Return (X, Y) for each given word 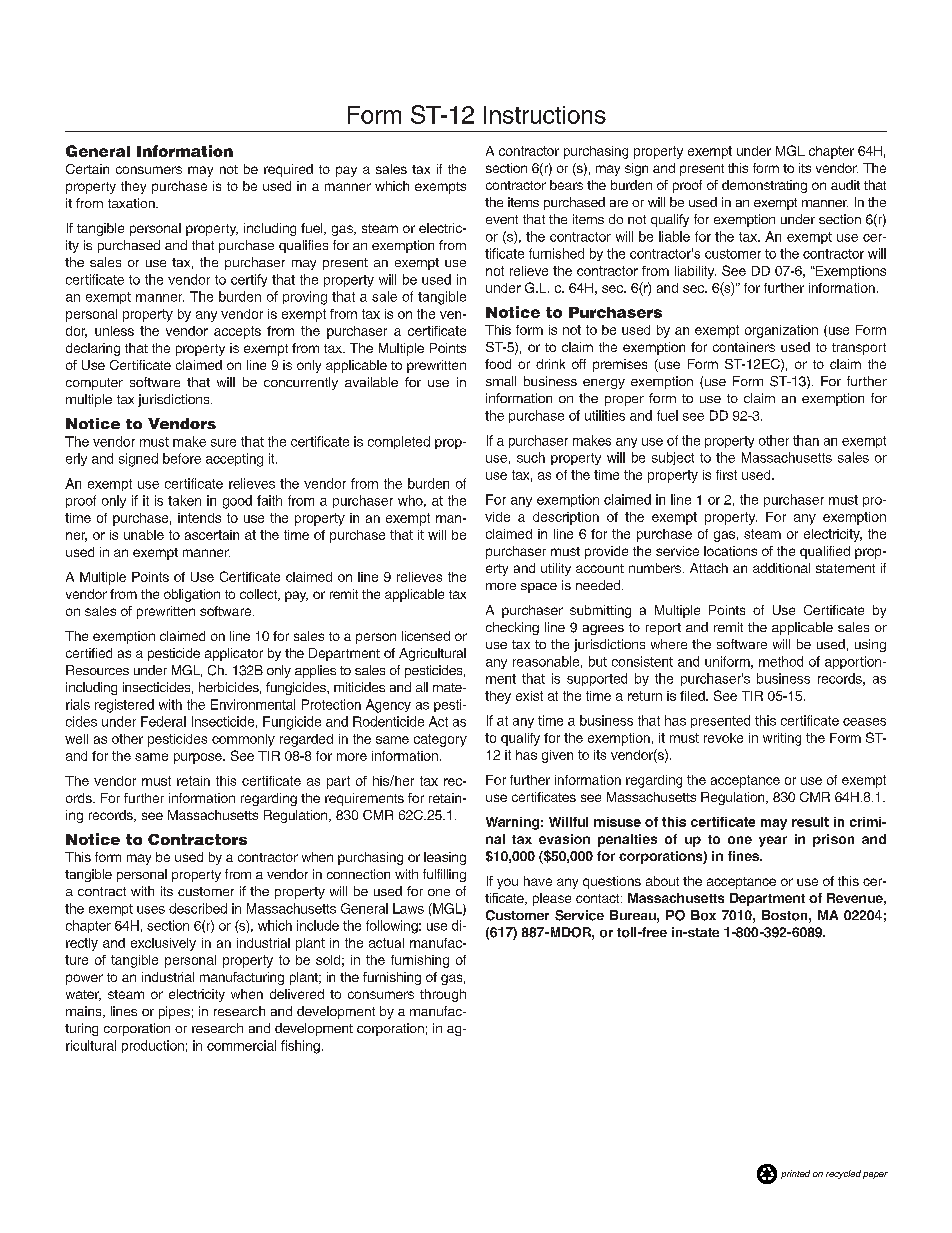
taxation (132, 203)
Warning (512, 823)
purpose (199, 758)
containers (744, 347)
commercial (241, 1045)
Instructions (545, 115)
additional (781, 568)
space (539, 588)
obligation (192, 595)
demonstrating (764, 186)
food (498, 364)
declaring (93, 349)
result (810, 822)
